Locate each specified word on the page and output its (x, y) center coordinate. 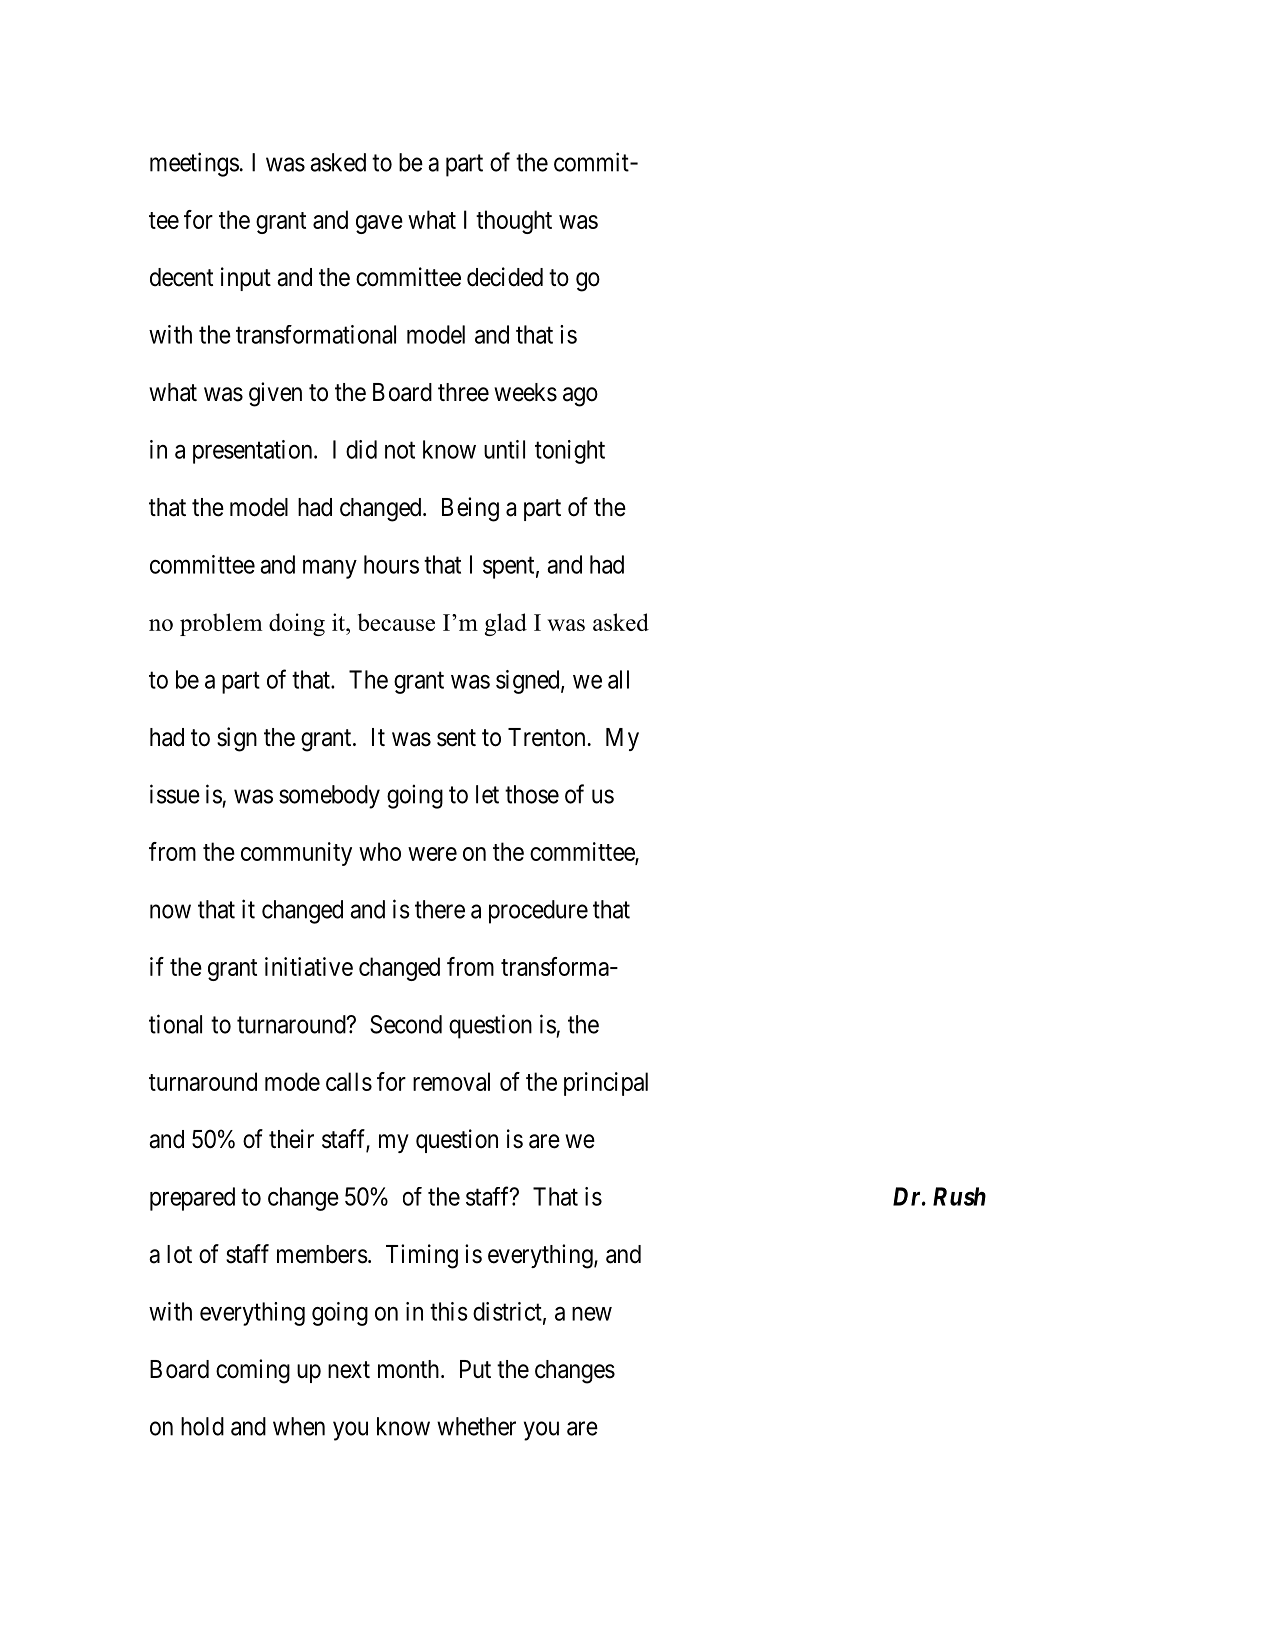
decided (505, 277)
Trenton (546, 737)
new (592, 1314)
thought (514, 222)
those (532, 794)
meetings (194, 164)
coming (253, 1371)
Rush (959, 1196)
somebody (329, 797)
